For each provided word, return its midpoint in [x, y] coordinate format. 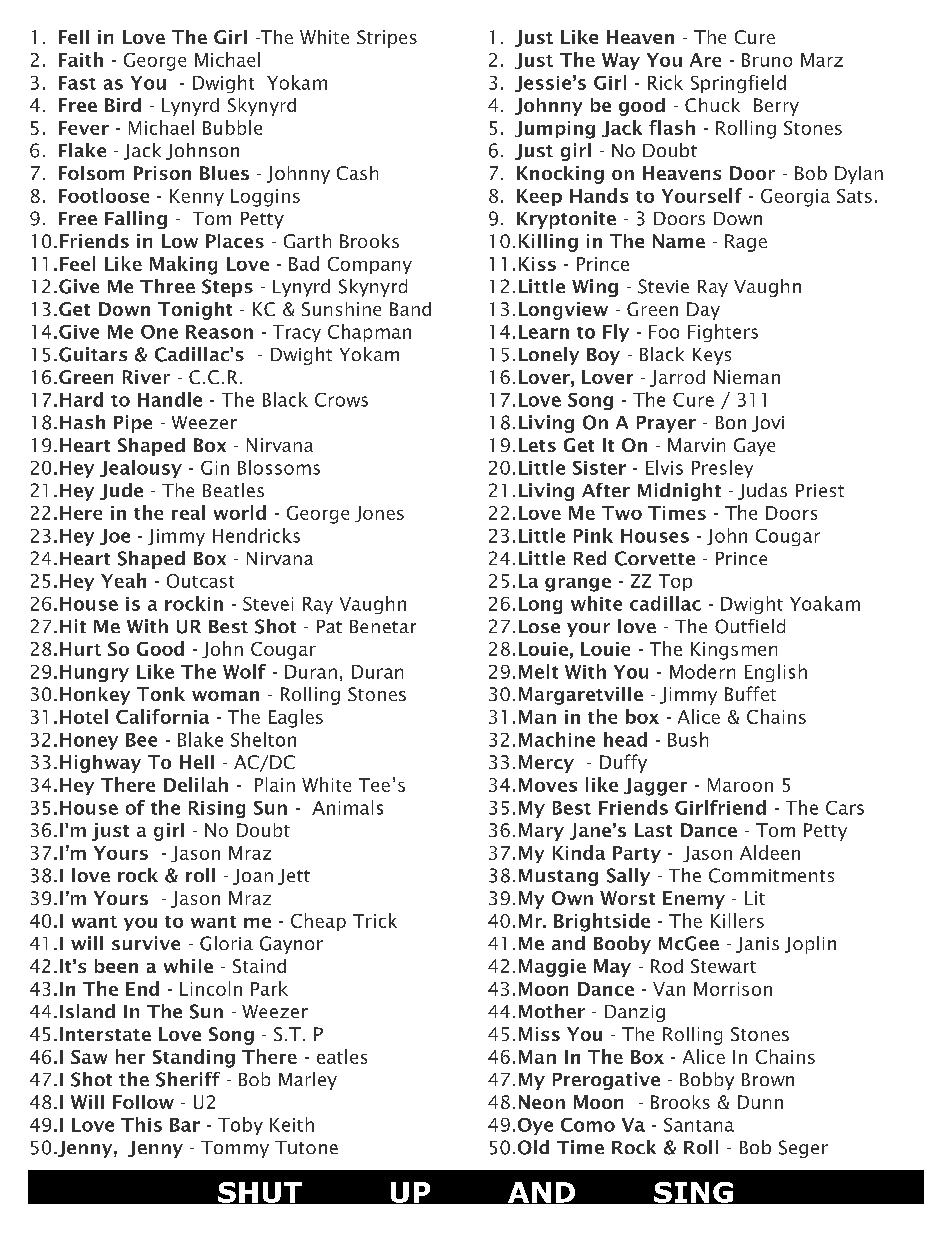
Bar [185, 1125]
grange [578, 585]
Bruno [767, 60]
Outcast [200, 581]
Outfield [750, 626]
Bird [123, 105]
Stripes [387, 39]
